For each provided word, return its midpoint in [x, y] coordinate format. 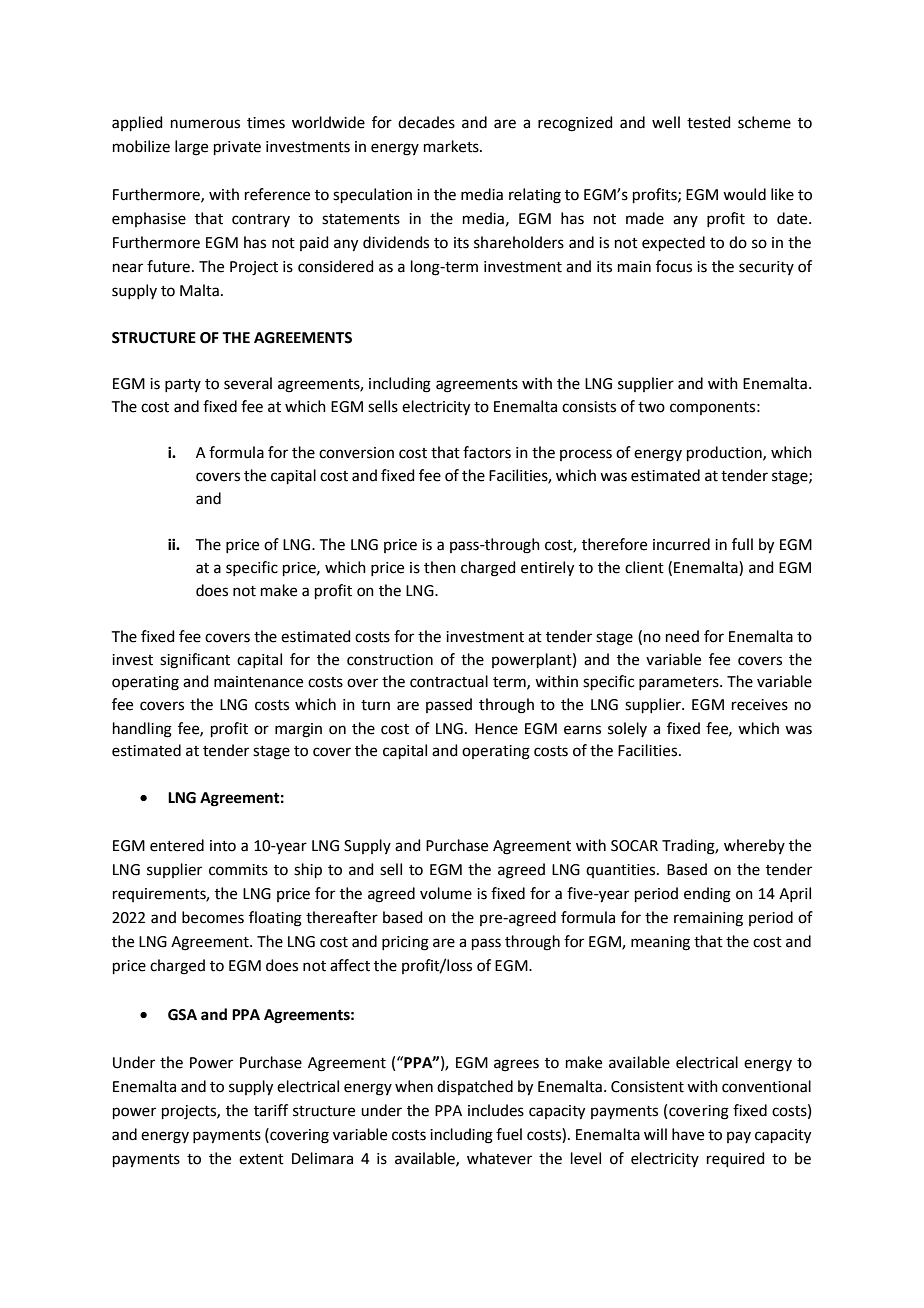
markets [452, 146]
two [651, 407]
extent [261, 1159]
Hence [496, 729]
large [191, 148]
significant [195, 661]
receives [760, 705]
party [183, 385]
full [742, 544]
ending [707, 895]
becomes [213, 917]
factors [487, 452]
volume [446, 893]
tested [709, 122]
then [440, 567]
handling [142, 730]
